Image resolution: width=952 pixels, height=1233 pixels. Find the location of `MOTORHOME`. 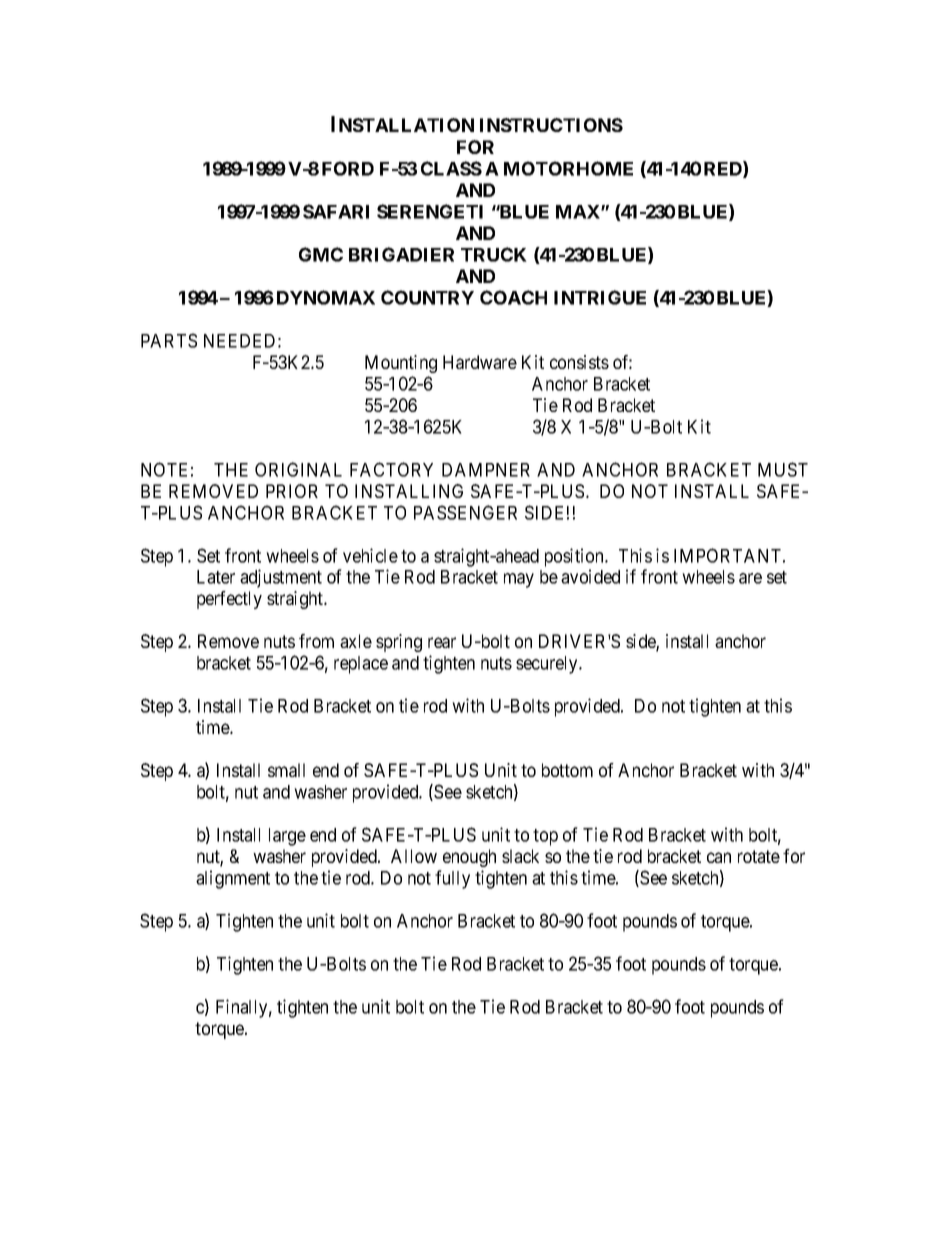

MOTORHOME is located at coordinates (568, 168).
